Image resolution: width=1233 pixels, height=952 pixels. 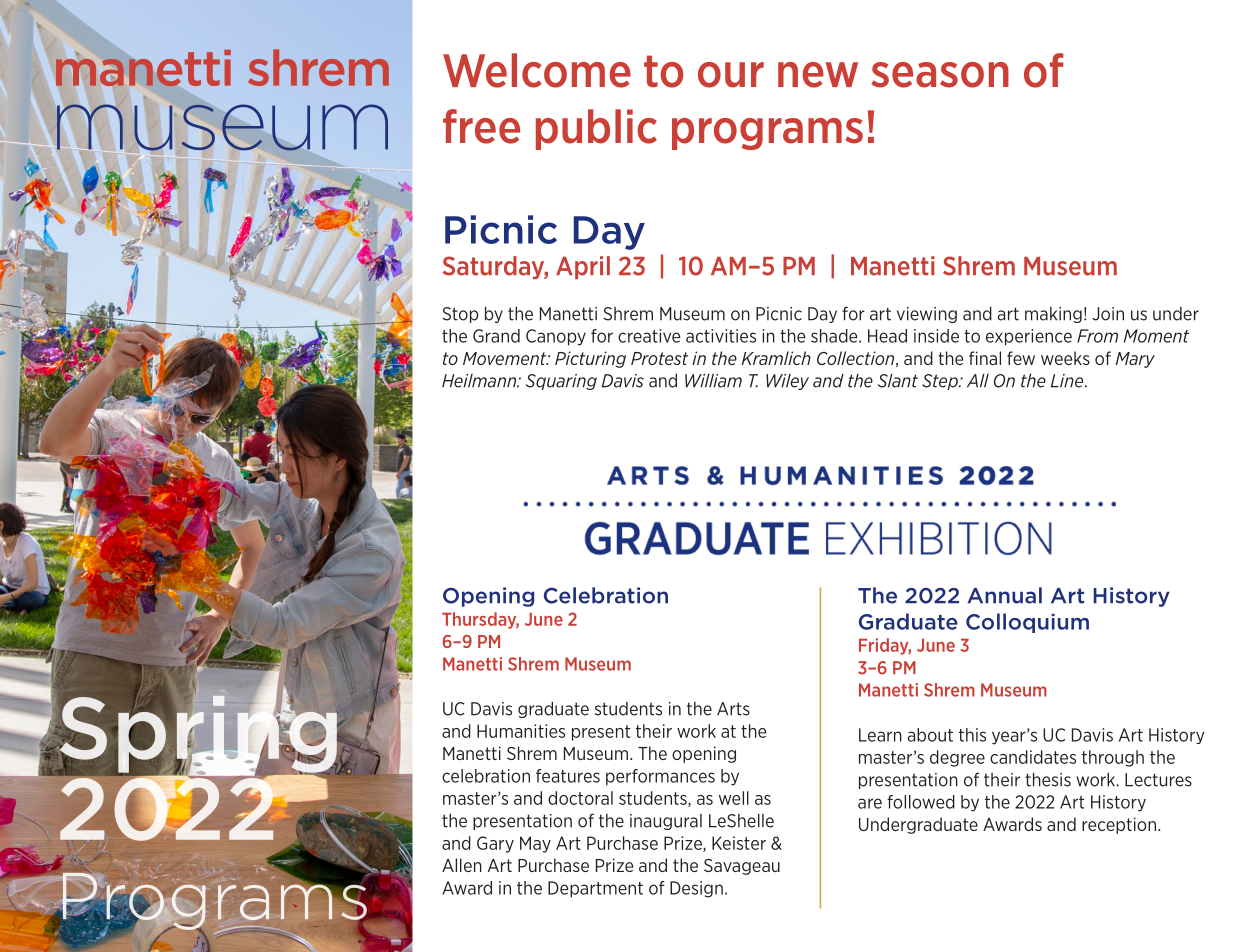 What do you see at coordinates (537, 70) in the screenshot?
I see `Welcome` at bounding box center [537, 70].
